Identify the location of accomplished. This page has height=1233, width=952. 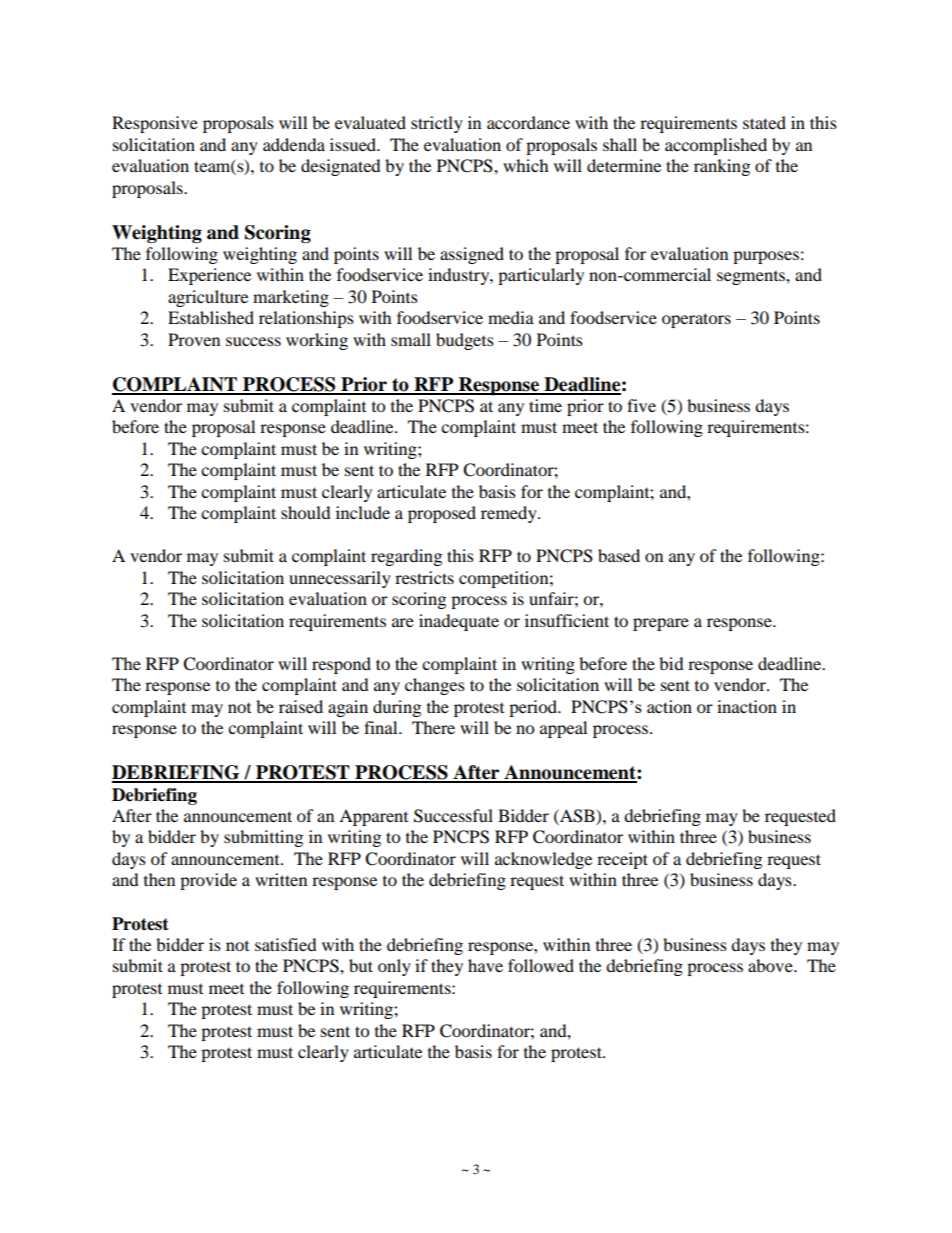
(716, 146).
